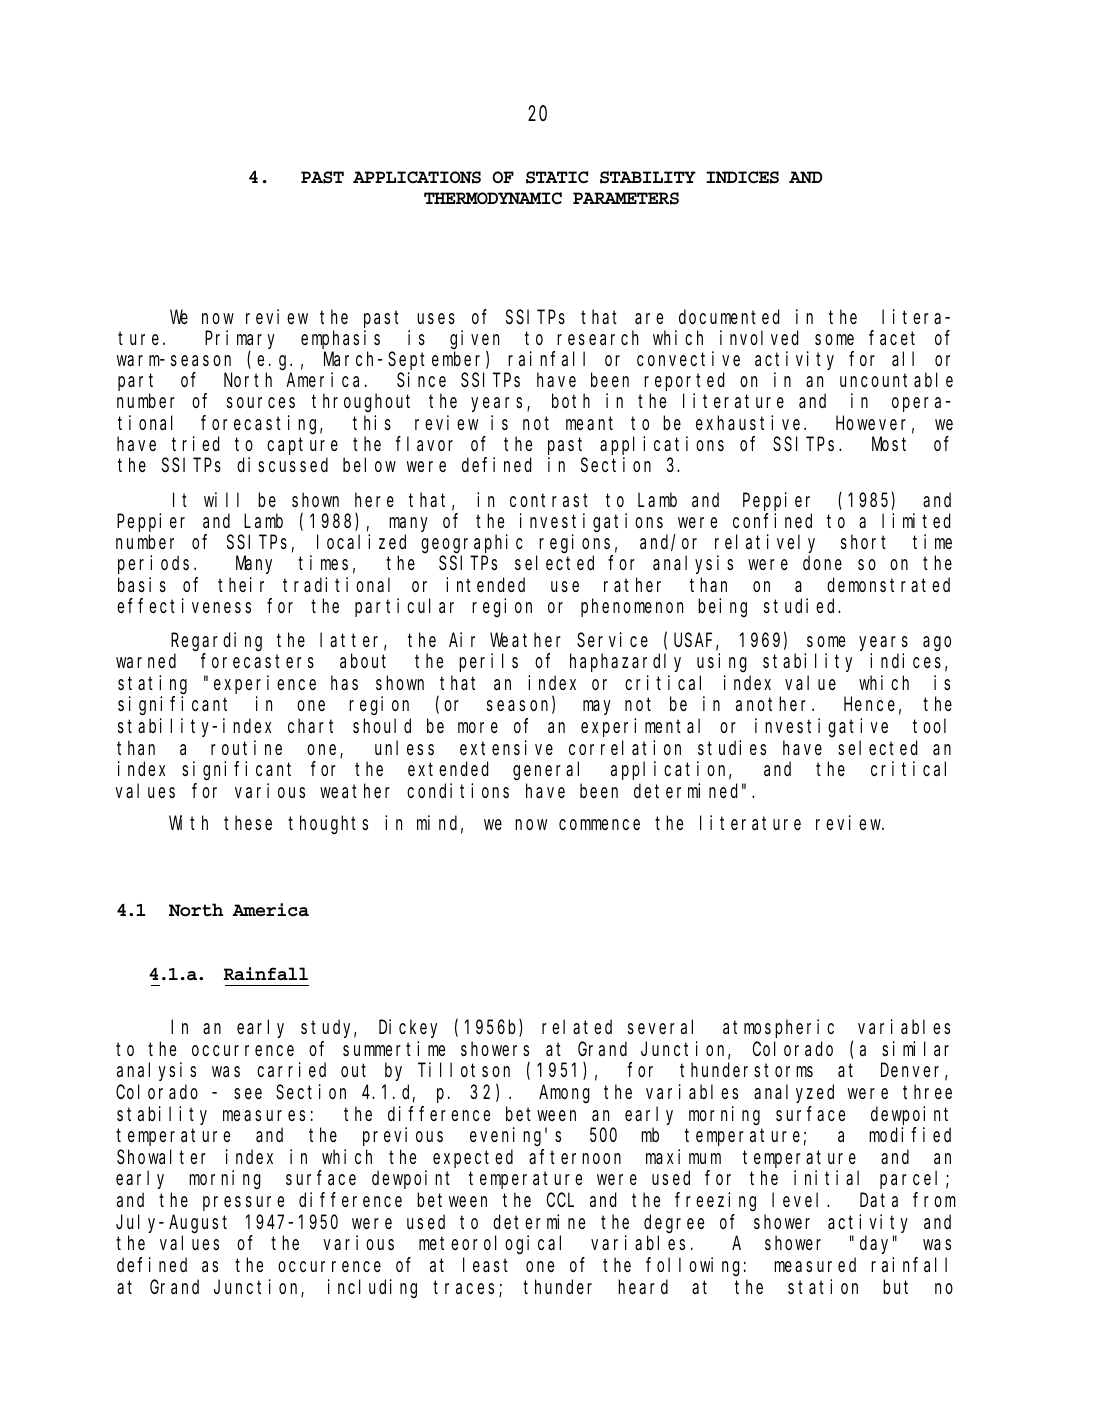  Describe the element at coordinates (822, 563) in the screenshot. I see `done` at that location.
